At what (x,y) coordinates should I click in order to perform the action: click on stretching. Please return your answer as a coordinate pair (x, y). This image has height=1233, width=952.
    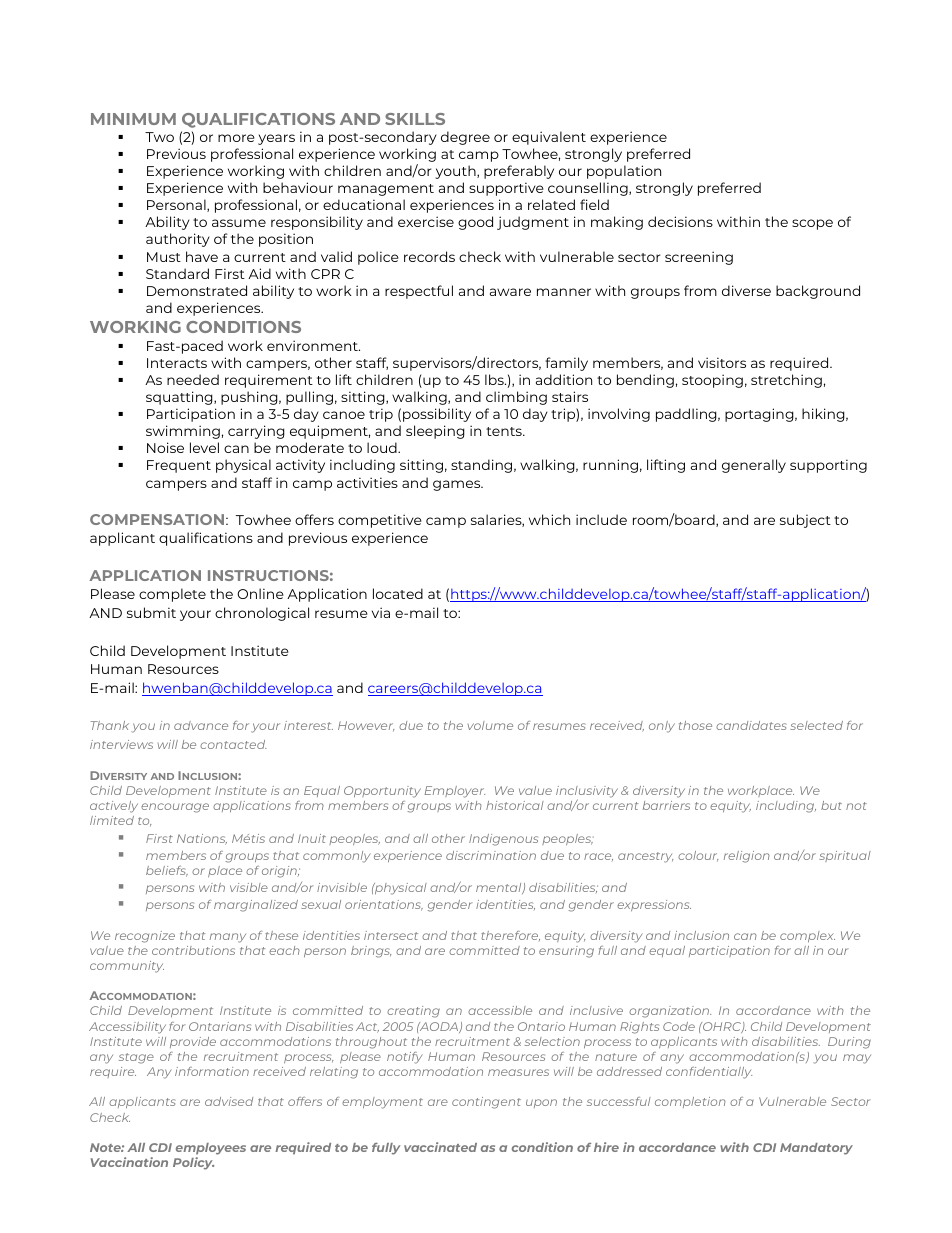
    Looking at the image, I should click on (786, 381).
